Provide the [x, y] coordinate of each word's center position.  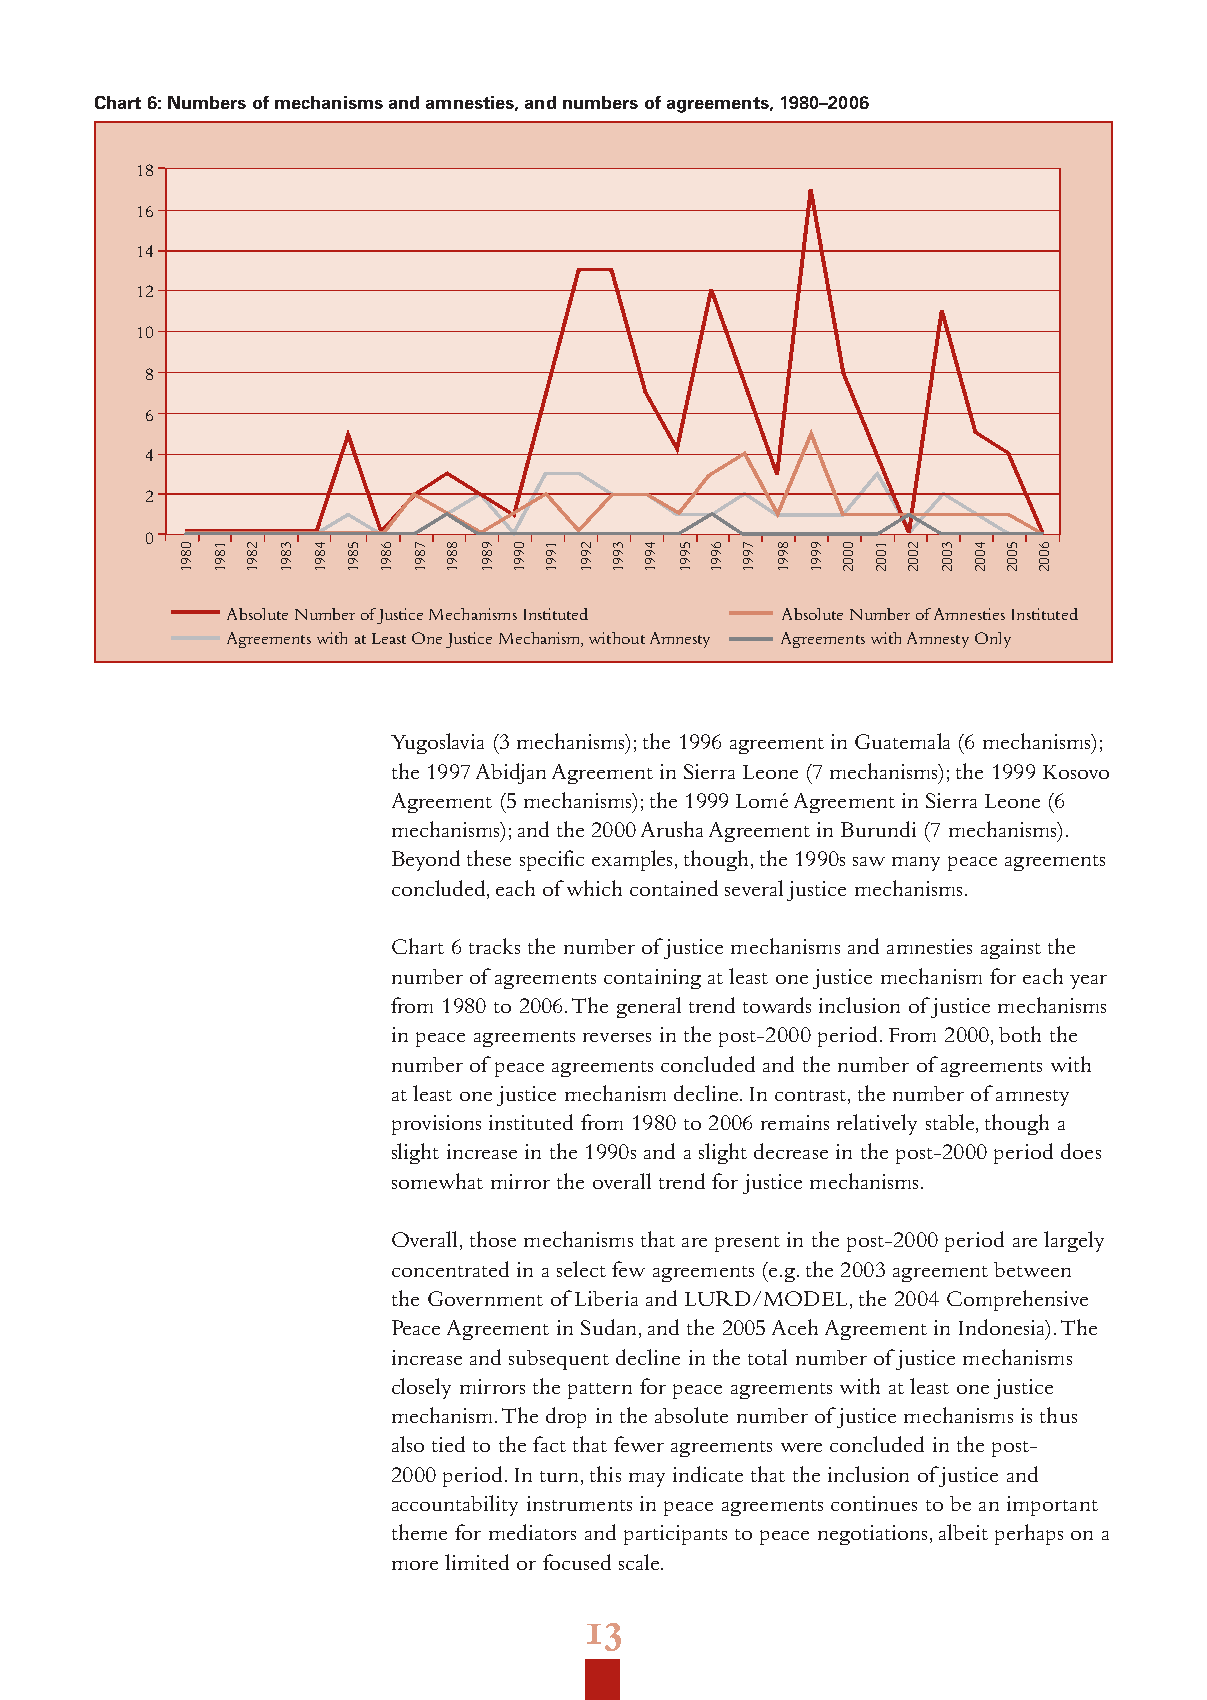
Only [993, 640]
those [493, 1239]
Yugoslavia [437, 743]
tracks [494, 946]
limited [477, 1562]
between [1032, 1269]
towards [777, 1005]
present [747, 1244]
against [1011, 949]
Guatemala [902, 741]
